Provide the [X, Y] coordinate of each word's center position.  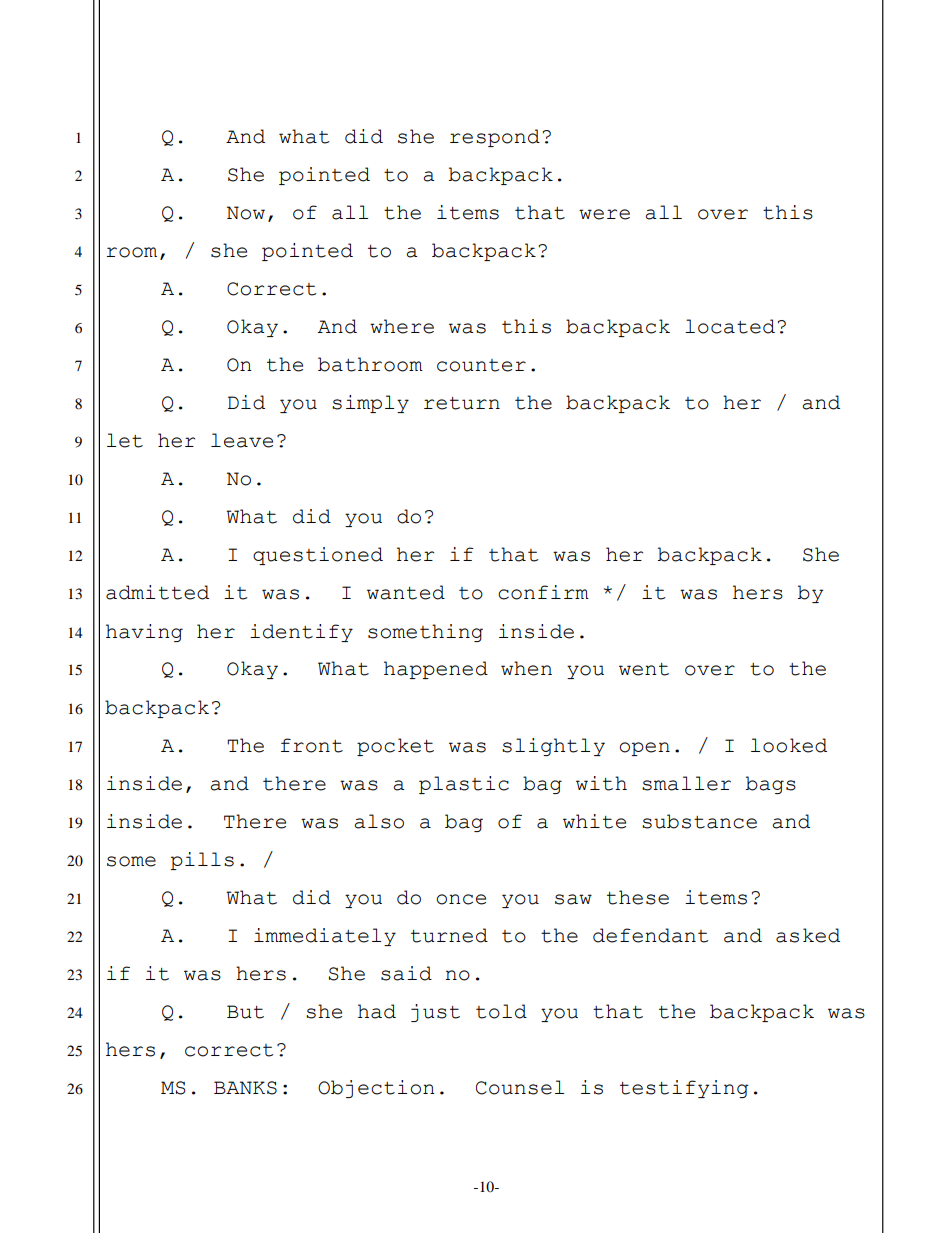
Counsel [520, 1087]
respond [495, 138]
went [644, 669]
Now [246, 213]
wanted [406, 592]
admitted [157, 592]
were [604, 214]
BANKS [245, 1088]
